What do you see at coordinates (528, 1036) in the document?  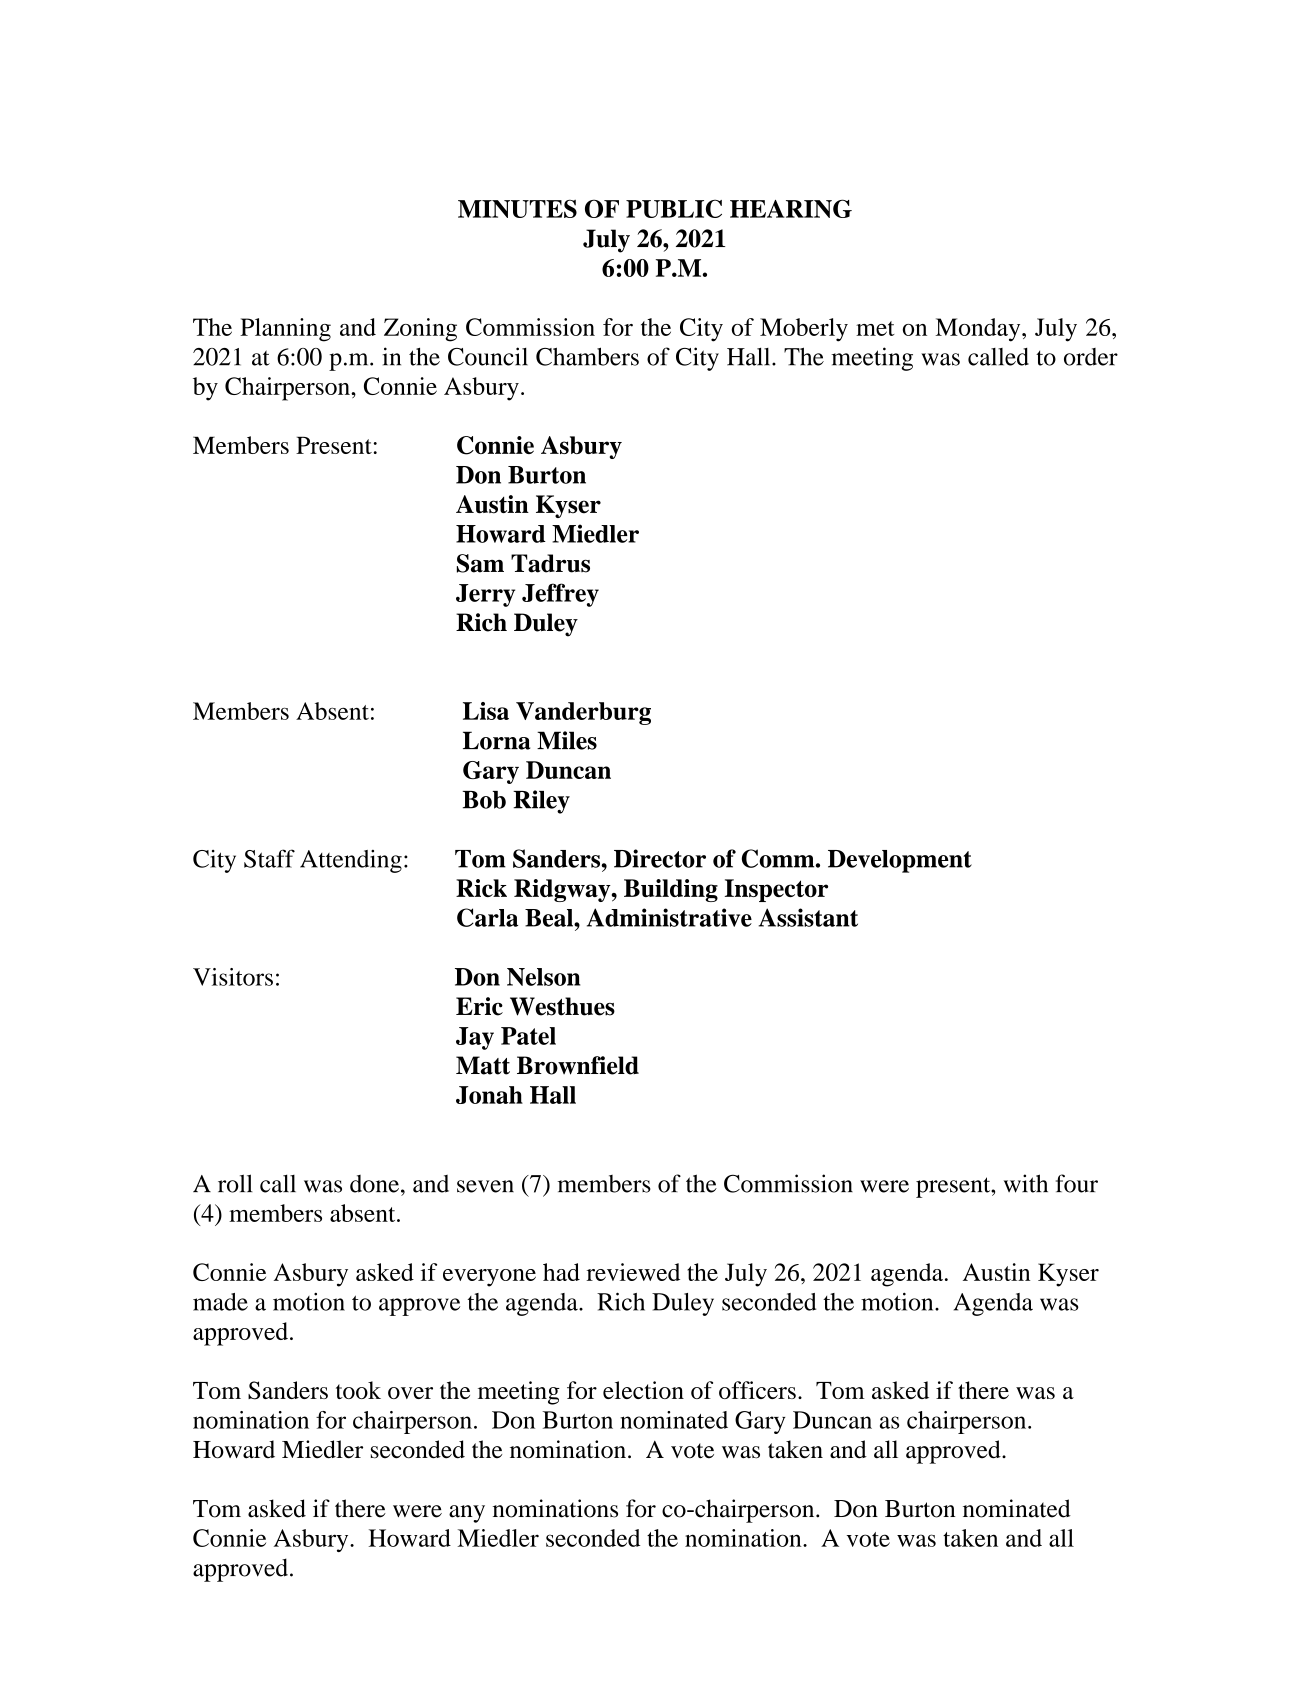 I see `Patel` at bounding box center [528, 1036].
